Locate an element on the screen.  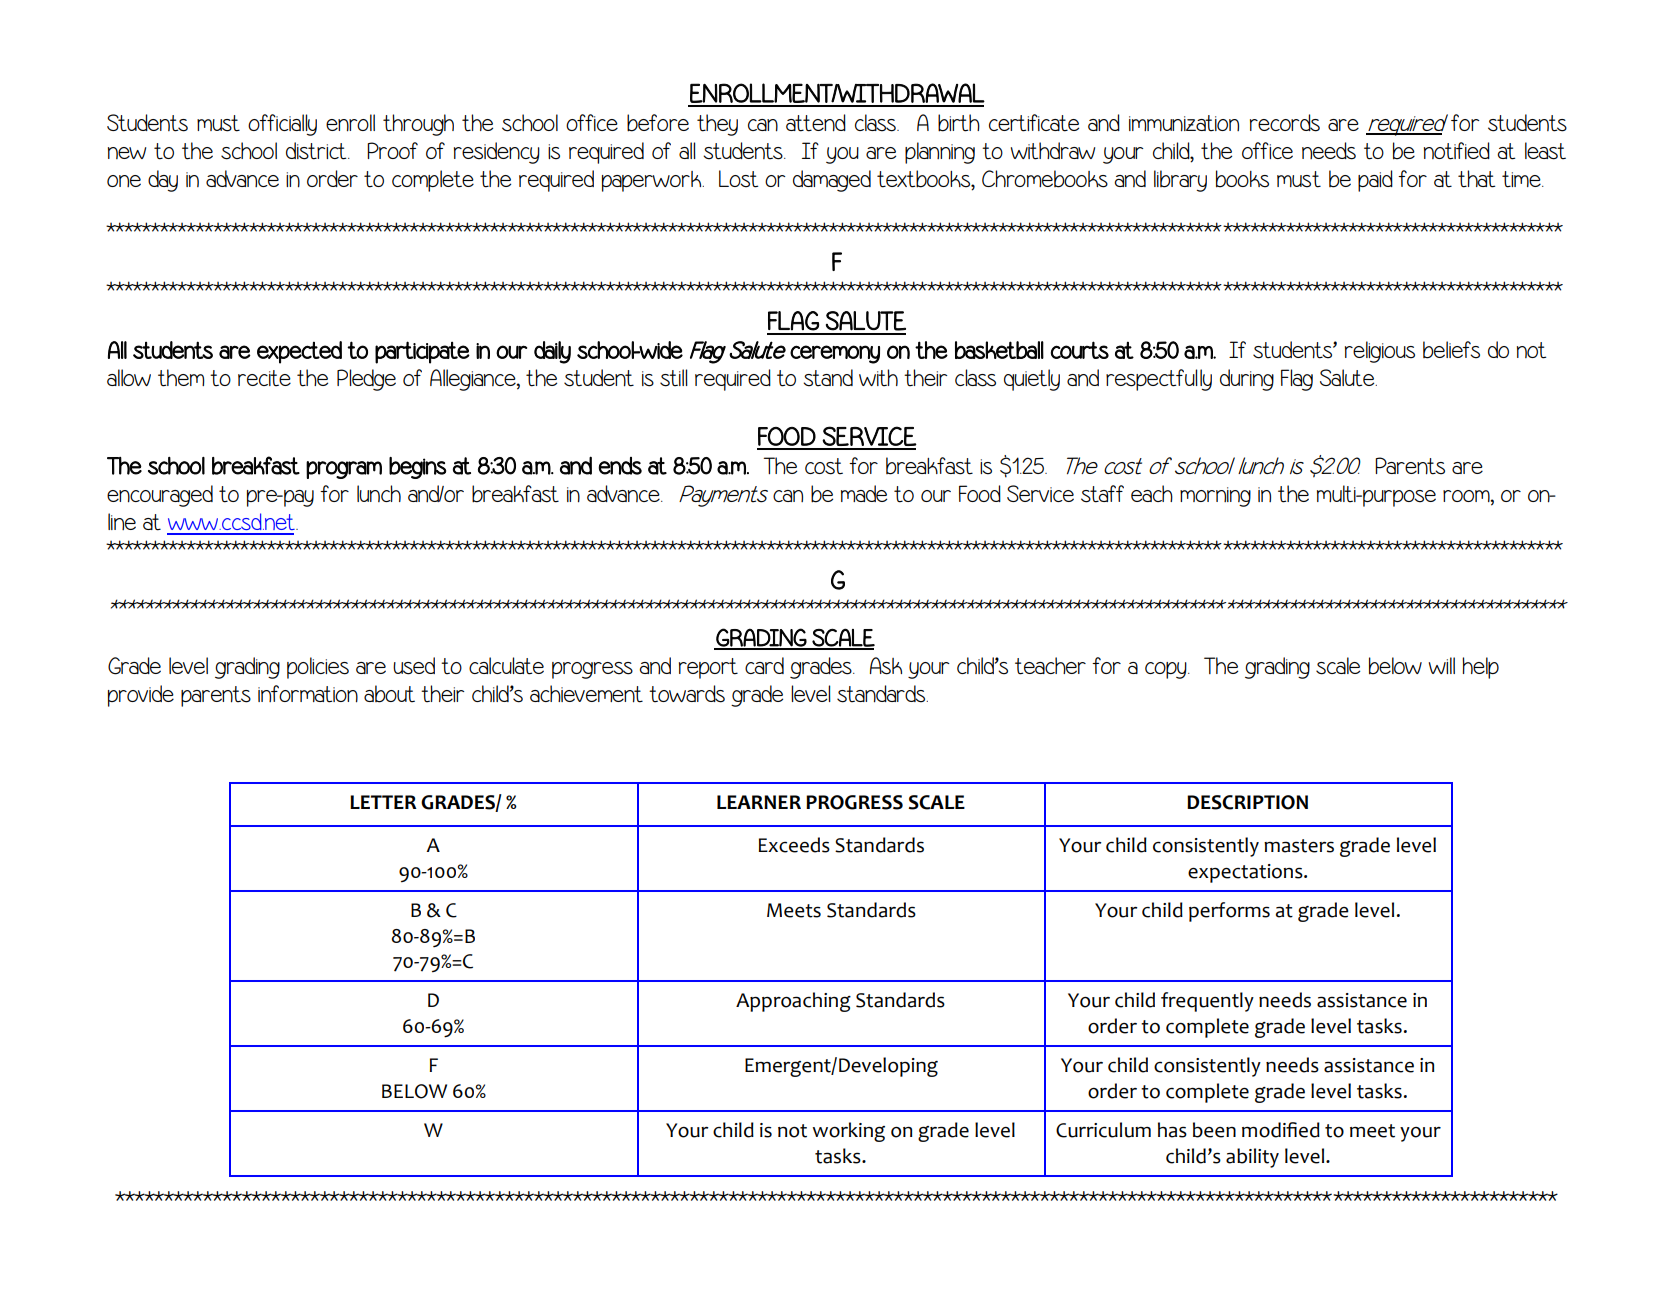
religious is located at coordinates (1380, 352).
